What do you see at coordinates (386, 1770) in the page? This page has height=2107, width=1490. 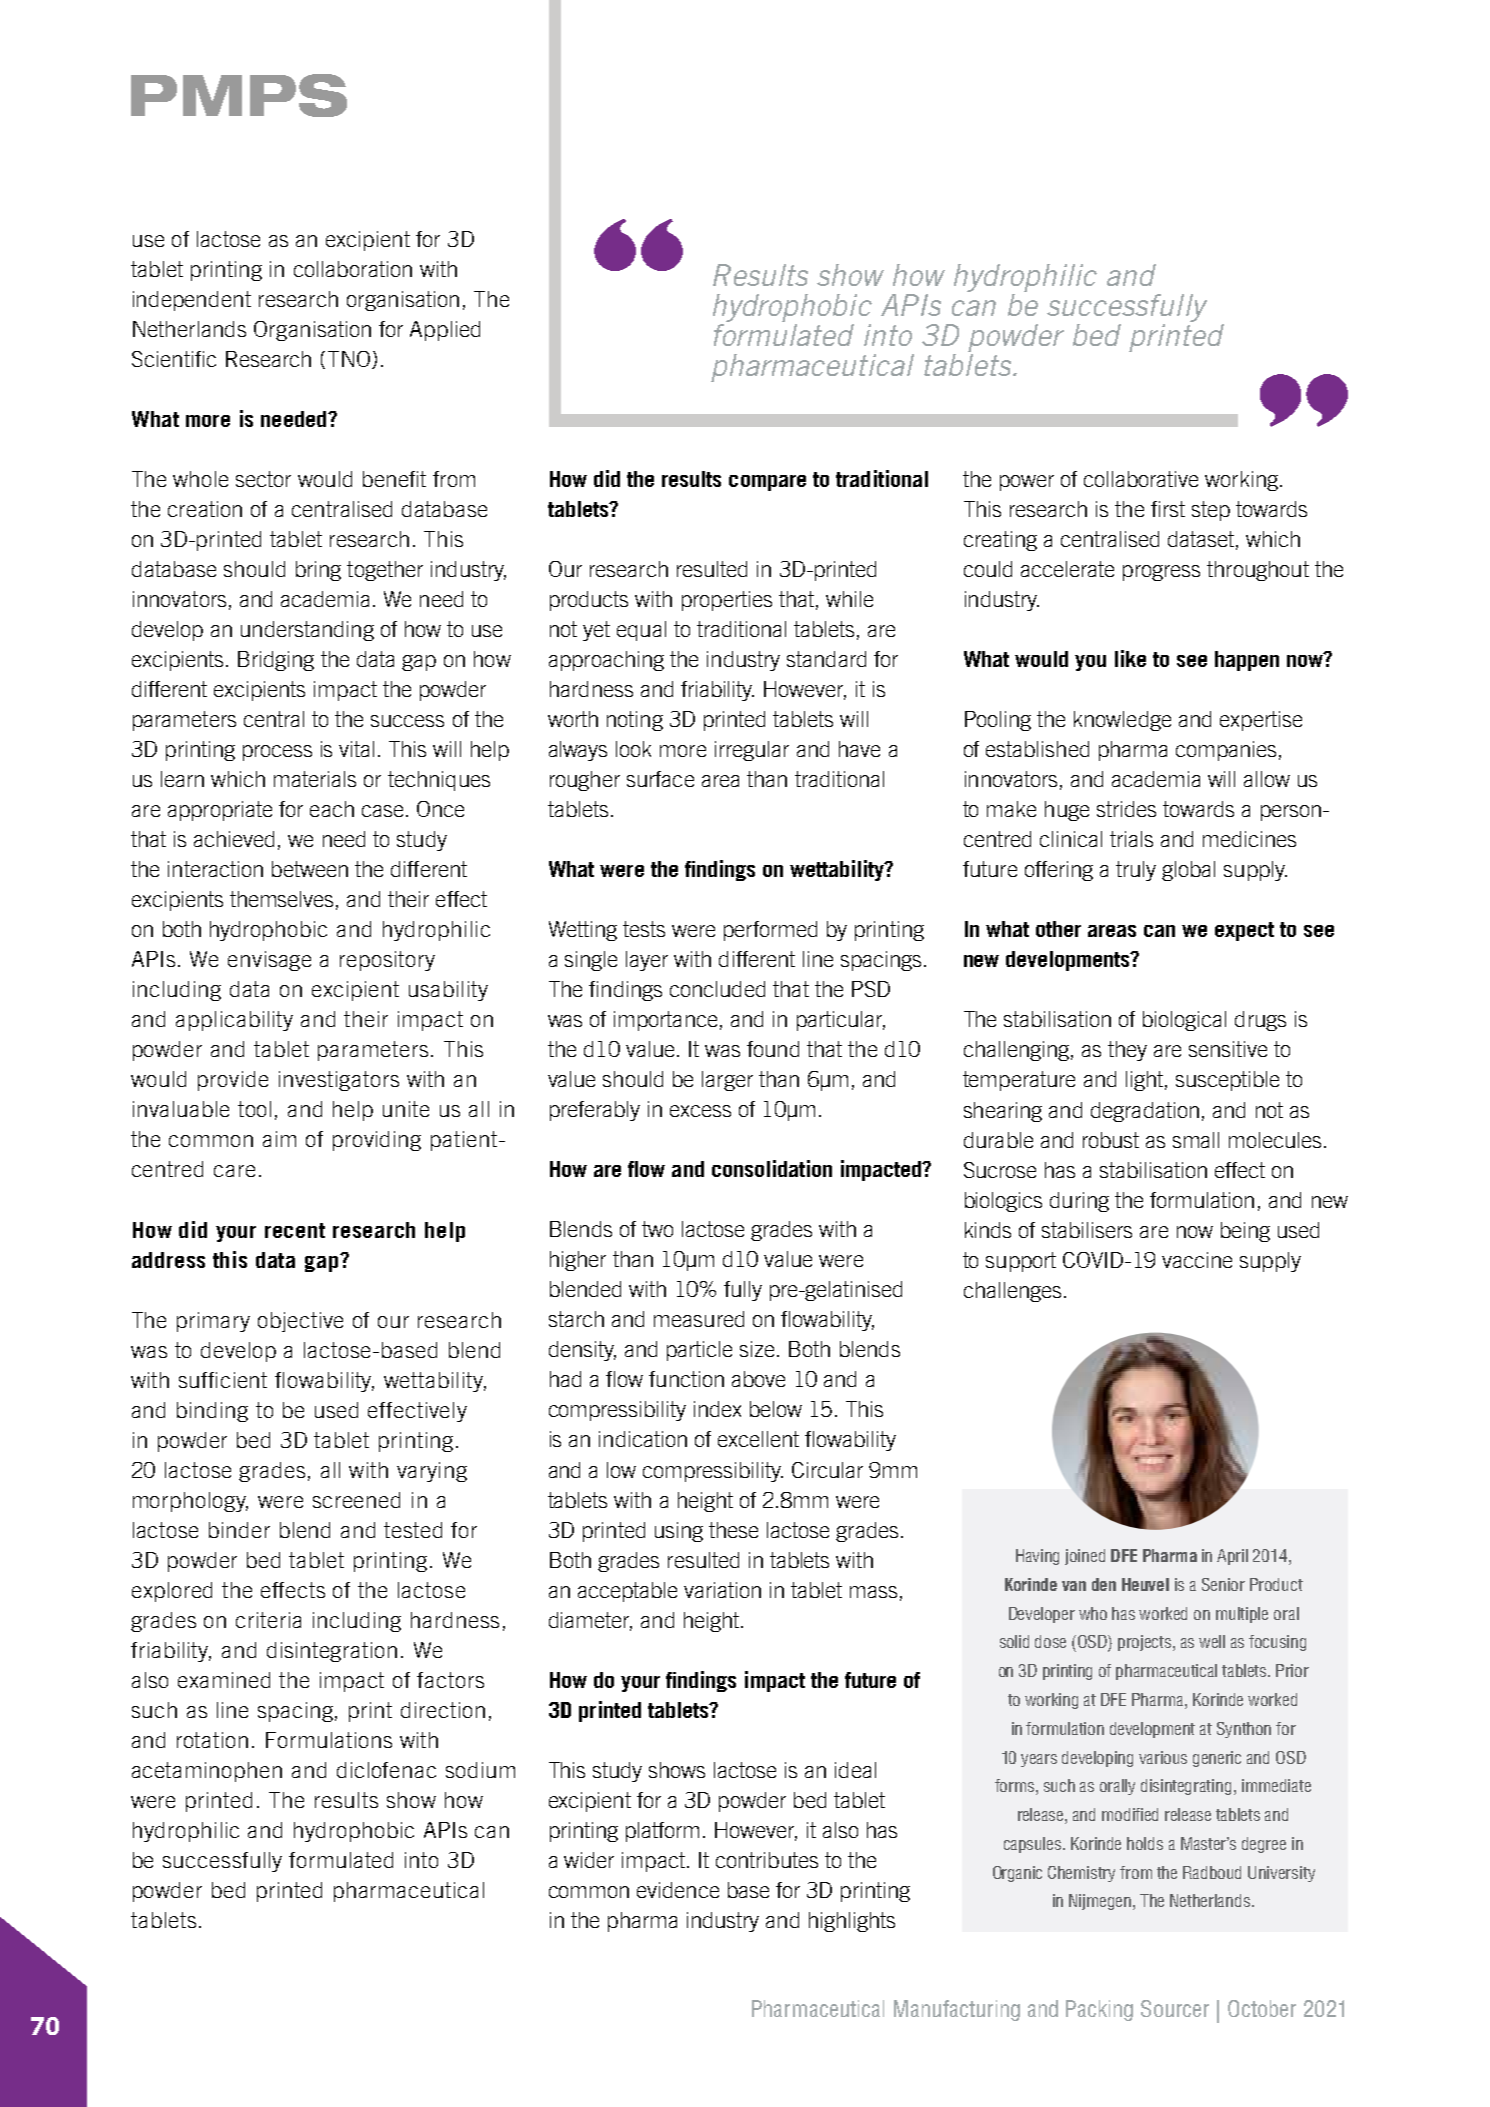 I see `diclofenac` at bounding box center [386, 1770].
